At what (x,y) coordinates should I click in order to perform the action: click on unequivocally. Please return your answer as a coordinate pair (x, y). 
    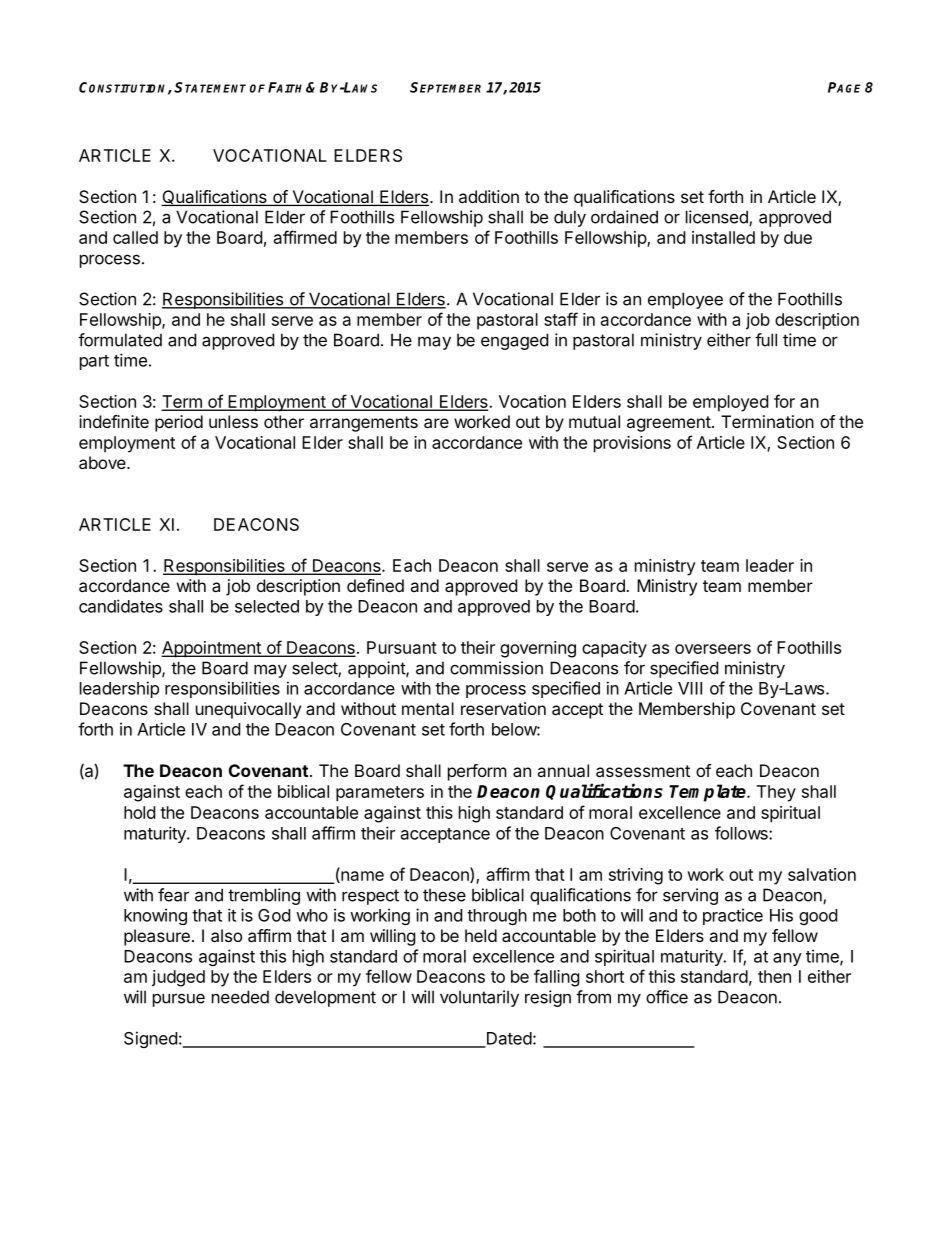
    Looking at the image, I should click on (248, 710).
